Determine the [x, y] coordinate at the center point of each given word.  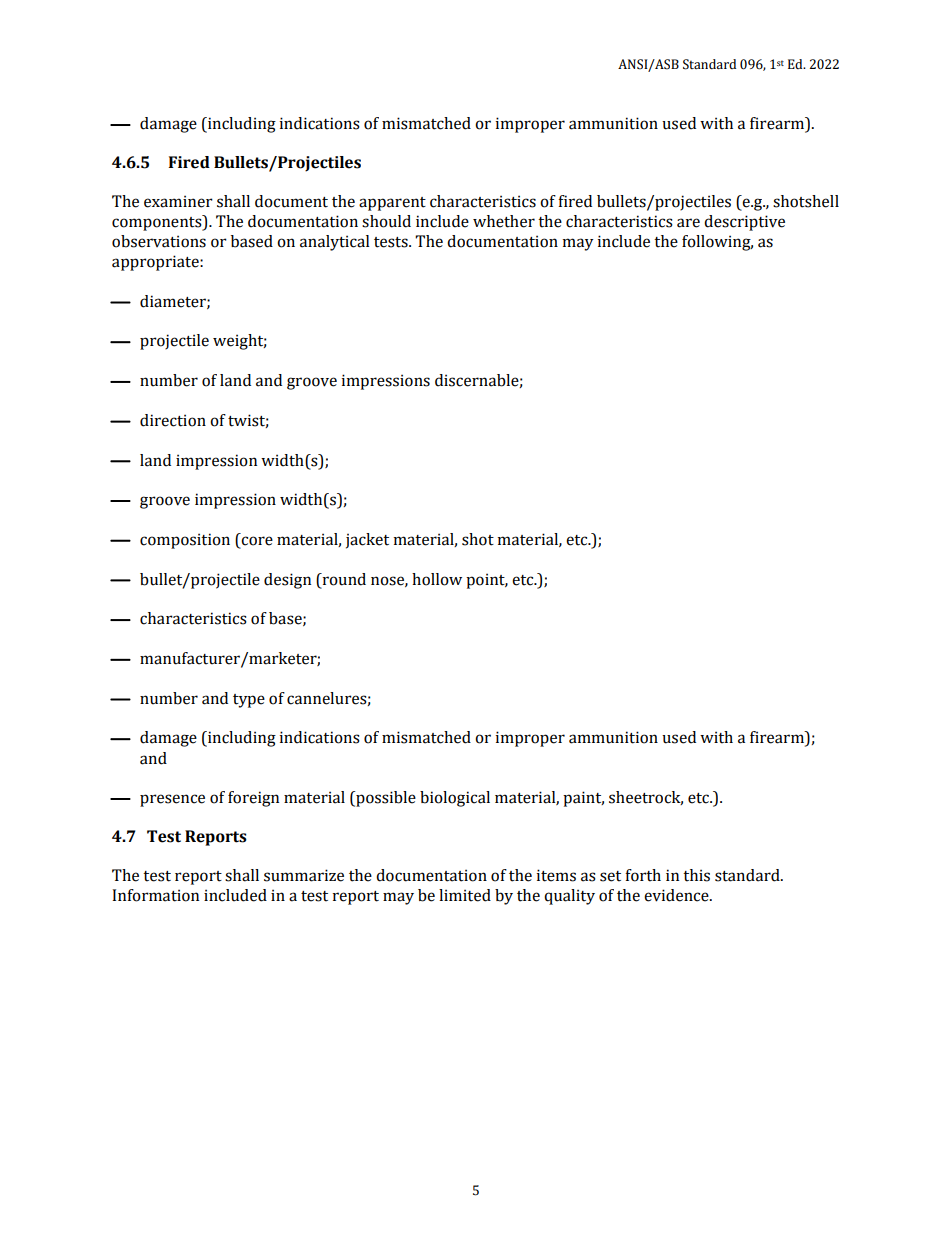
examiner [178, 201]
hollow [437, 579]
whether [504, 221]
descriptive [744, 223]
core [257, 541]
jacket [367, 541]
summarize [304, 875]
